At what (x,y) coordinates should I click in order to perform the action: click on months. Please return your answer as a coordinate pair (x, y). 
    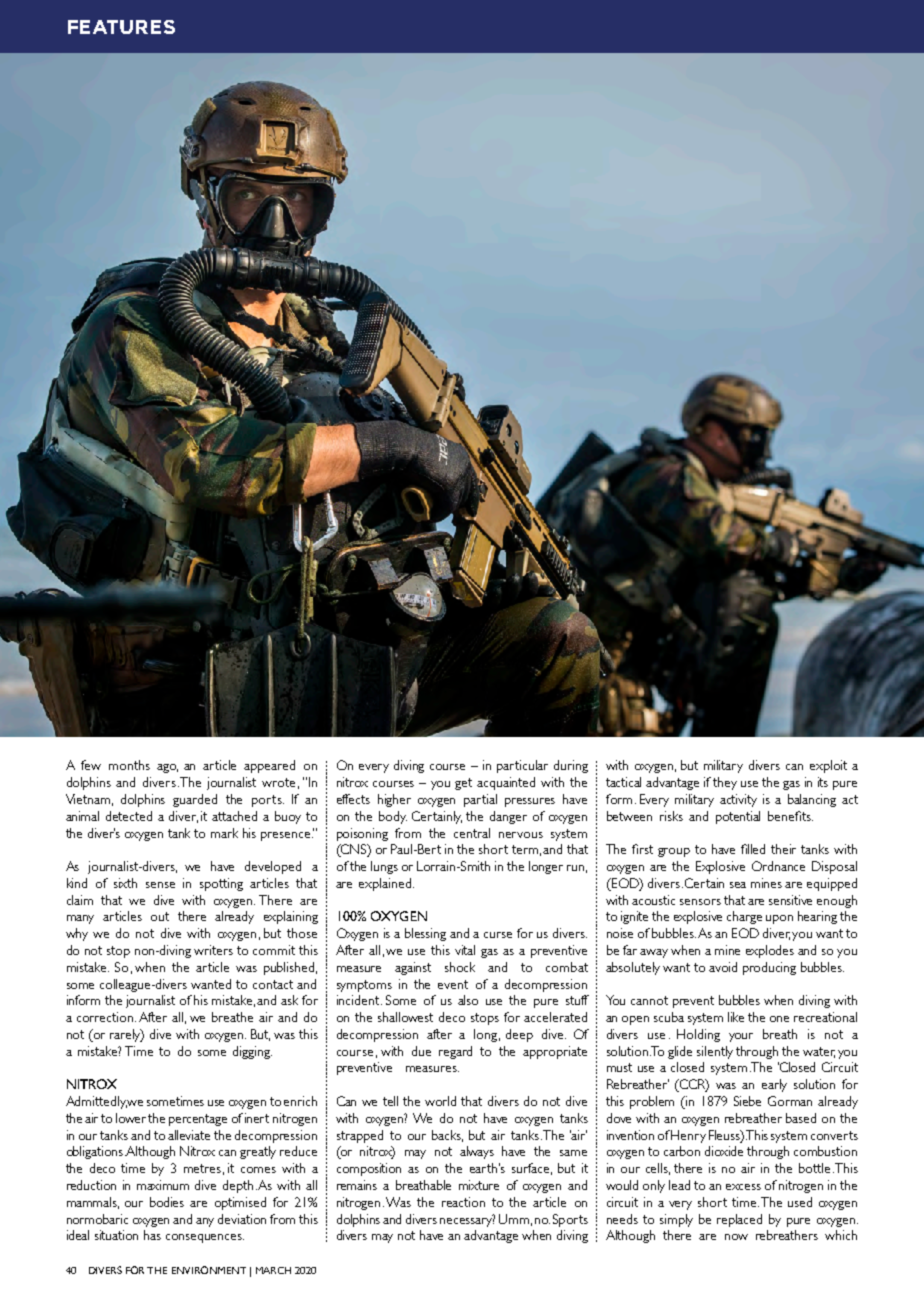
    Looking at the image, I should click on (129, 765).
